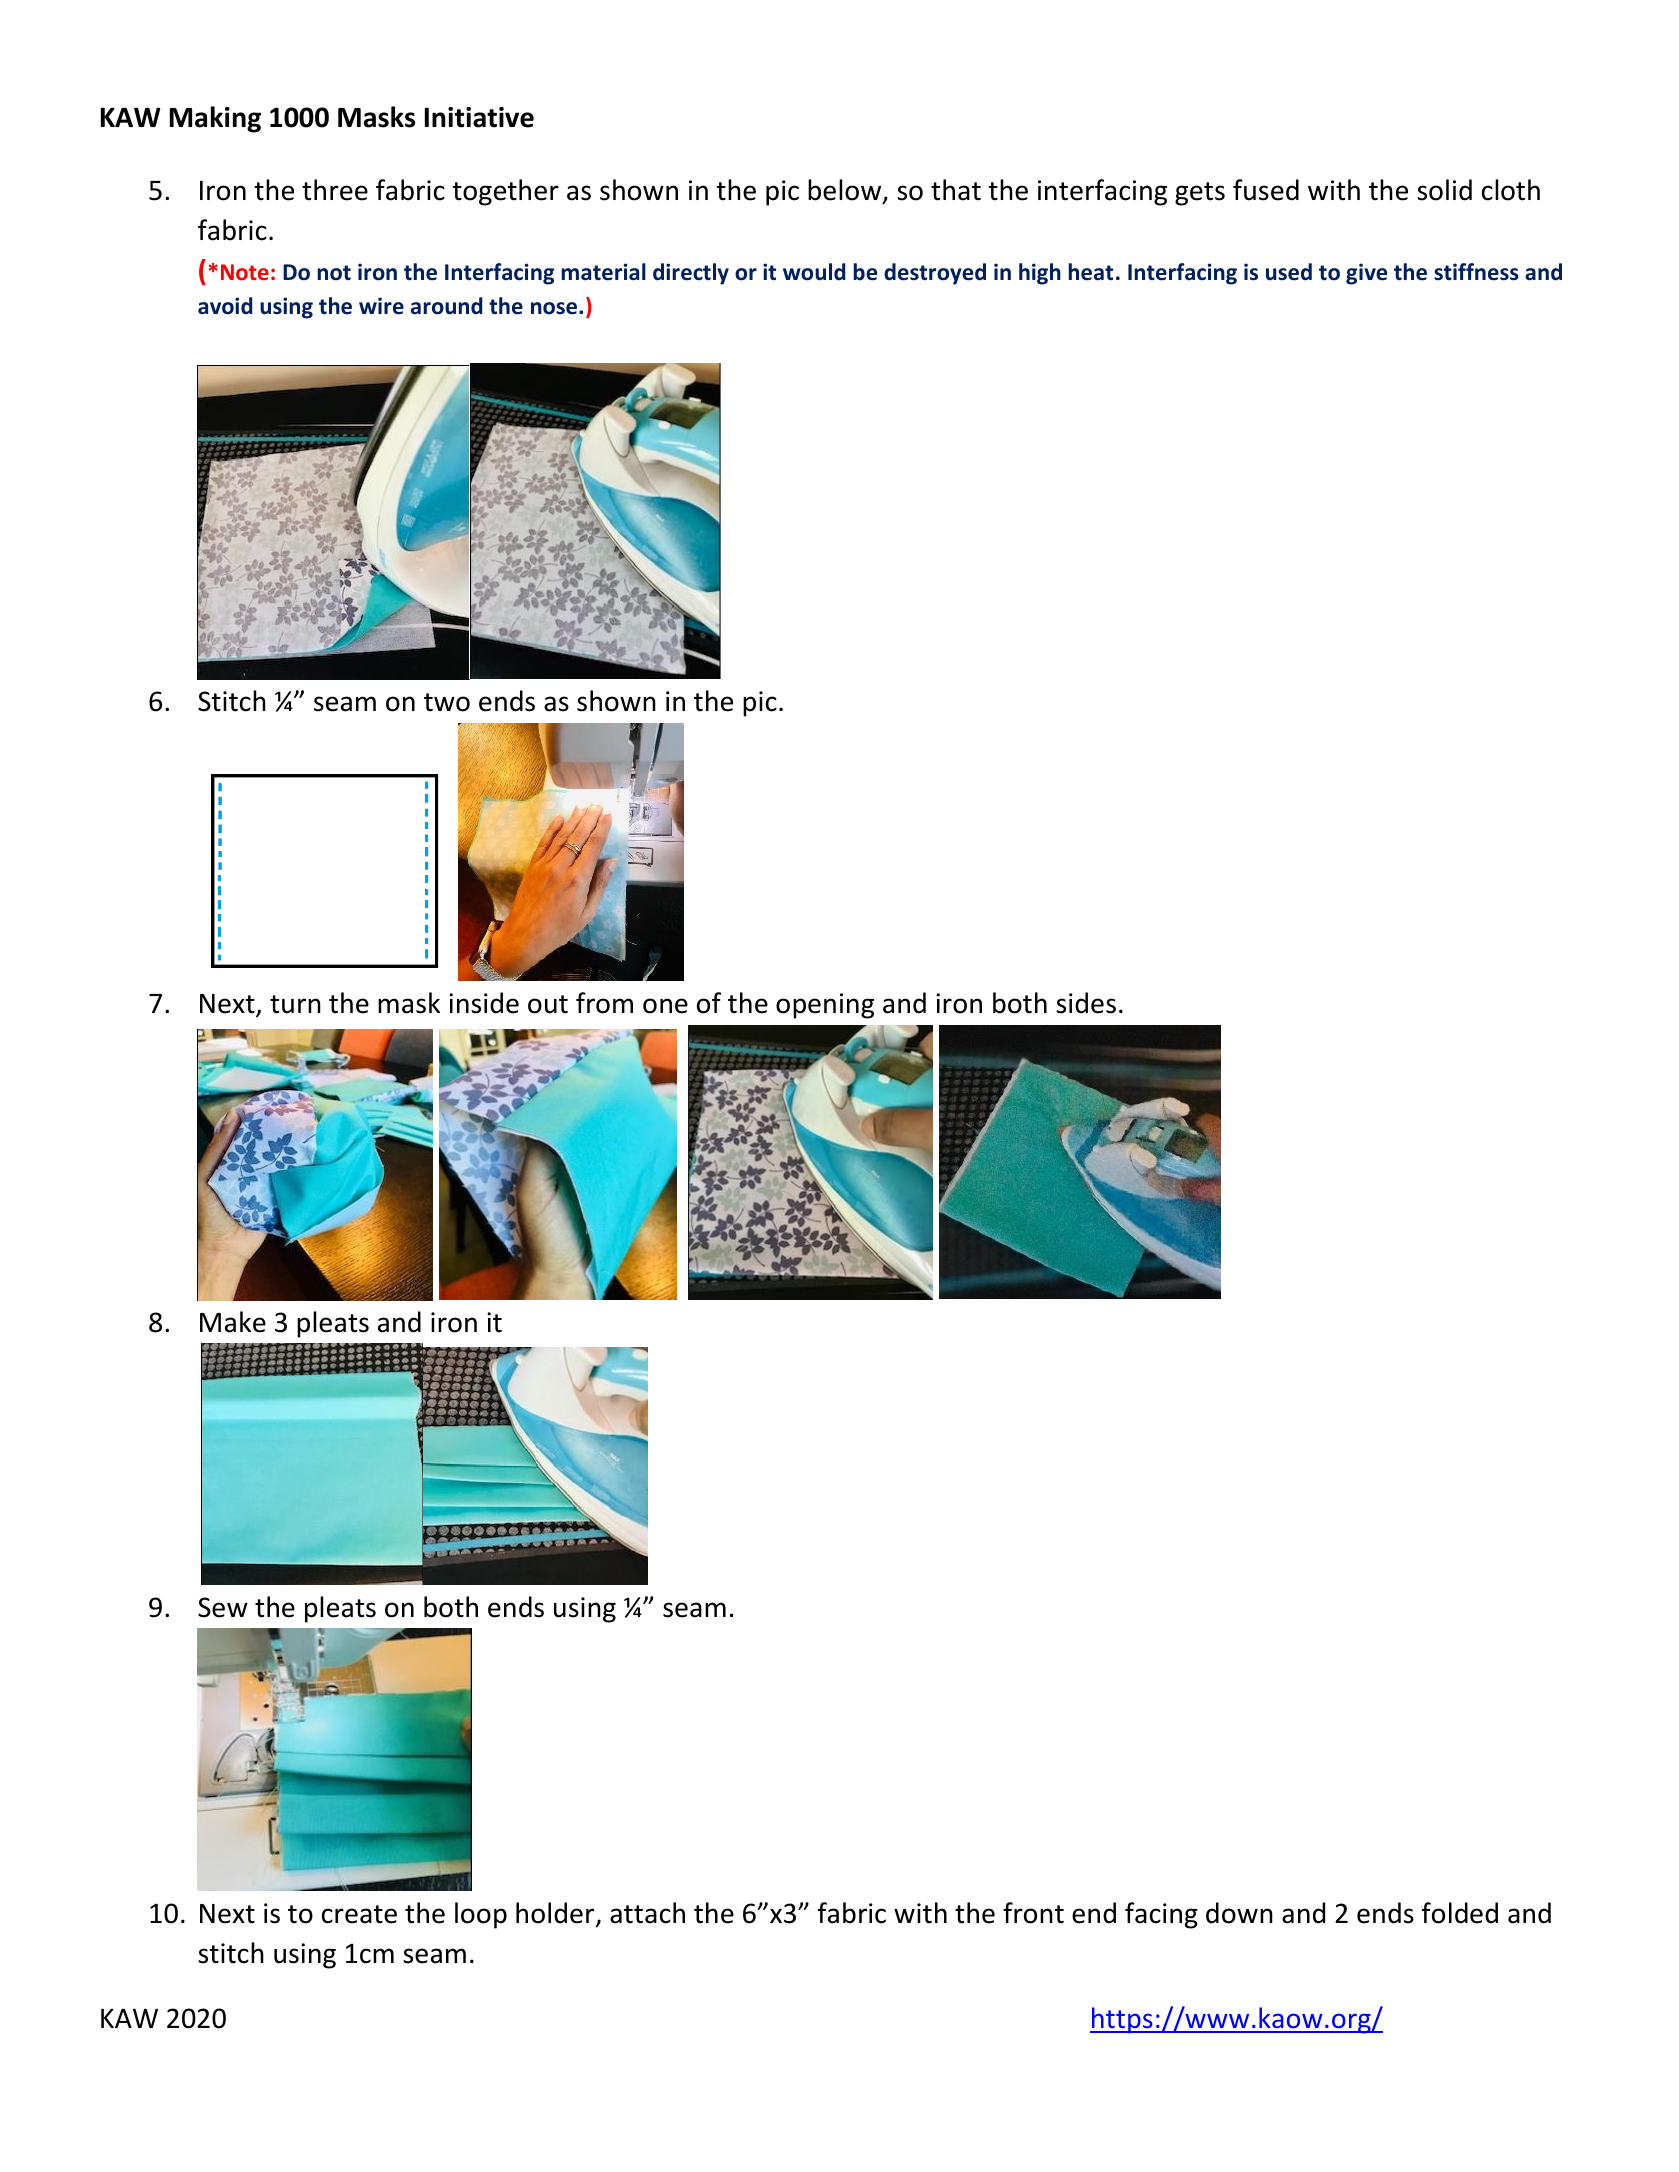 This screenshot has width=1679, height=2172. What do you see at coordinates (1086, 1003) in the screenshot?
I see `sides` at bounding box center [1086, 1003].
